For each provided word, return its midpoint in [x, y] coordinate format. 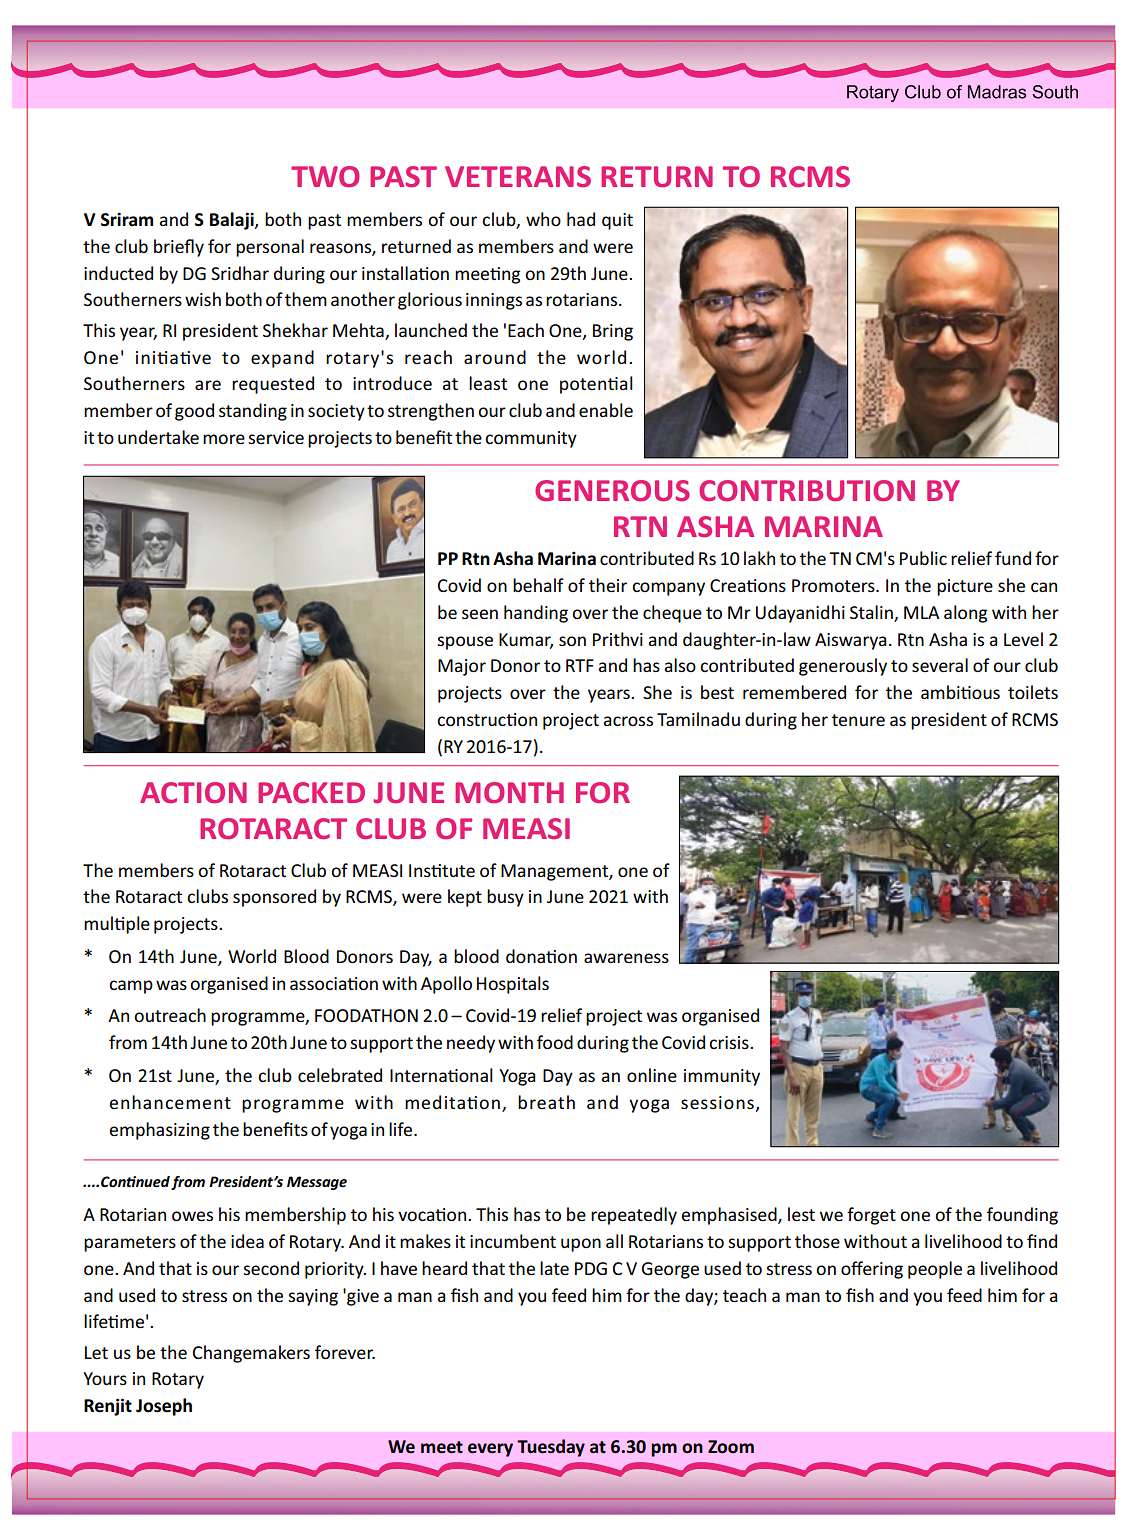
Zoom [731, 1447]
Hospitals [513, 985]
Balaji [233, 221]
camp [131, 987]
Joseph [164, 1407]
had [581, 219]
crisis [730, 1042]
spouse [465, 643]
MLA [922, 612]
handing [536, 614]
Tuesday [551, 1448]
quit [617, 221]
